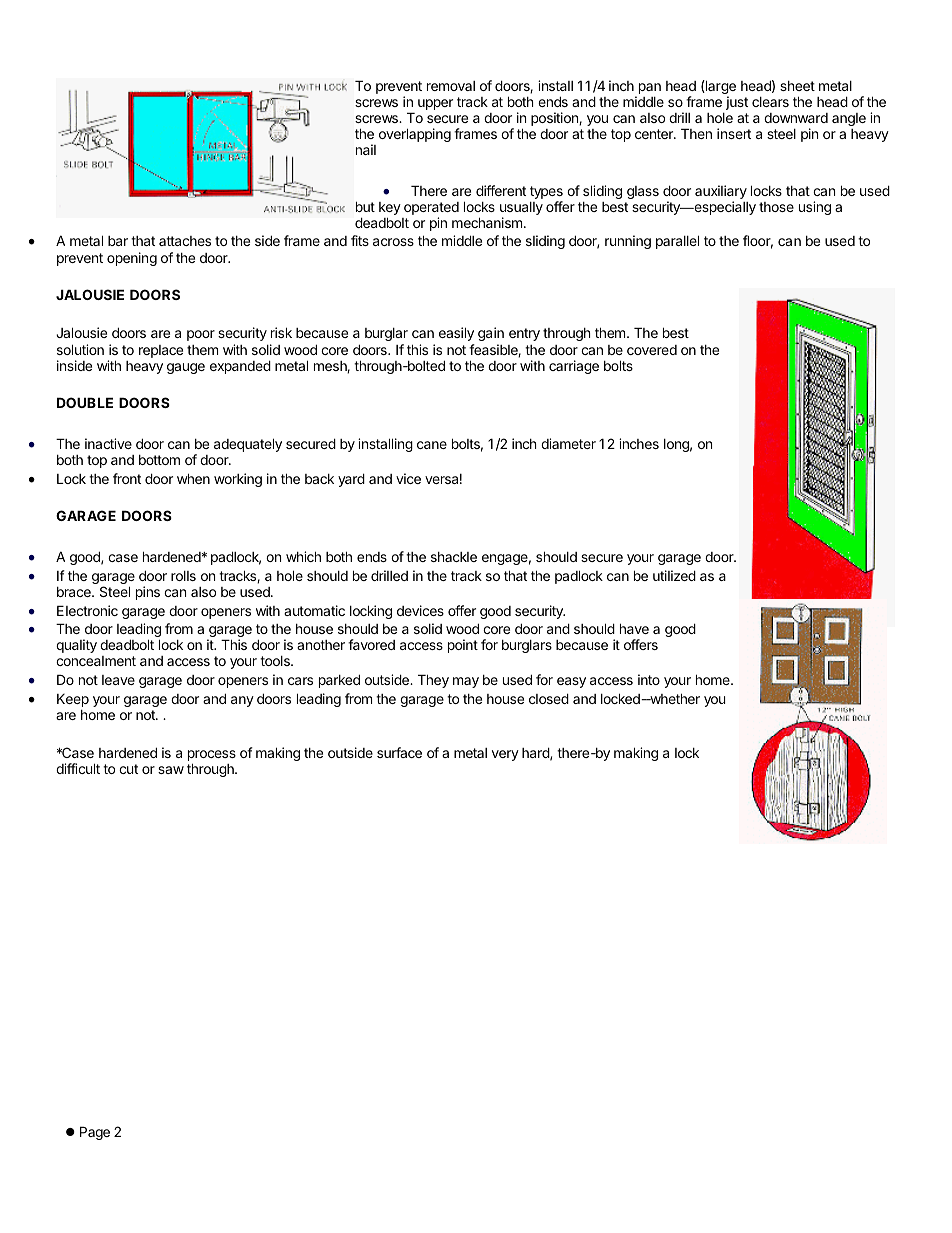  I want to click on may, so click(466, 682).
